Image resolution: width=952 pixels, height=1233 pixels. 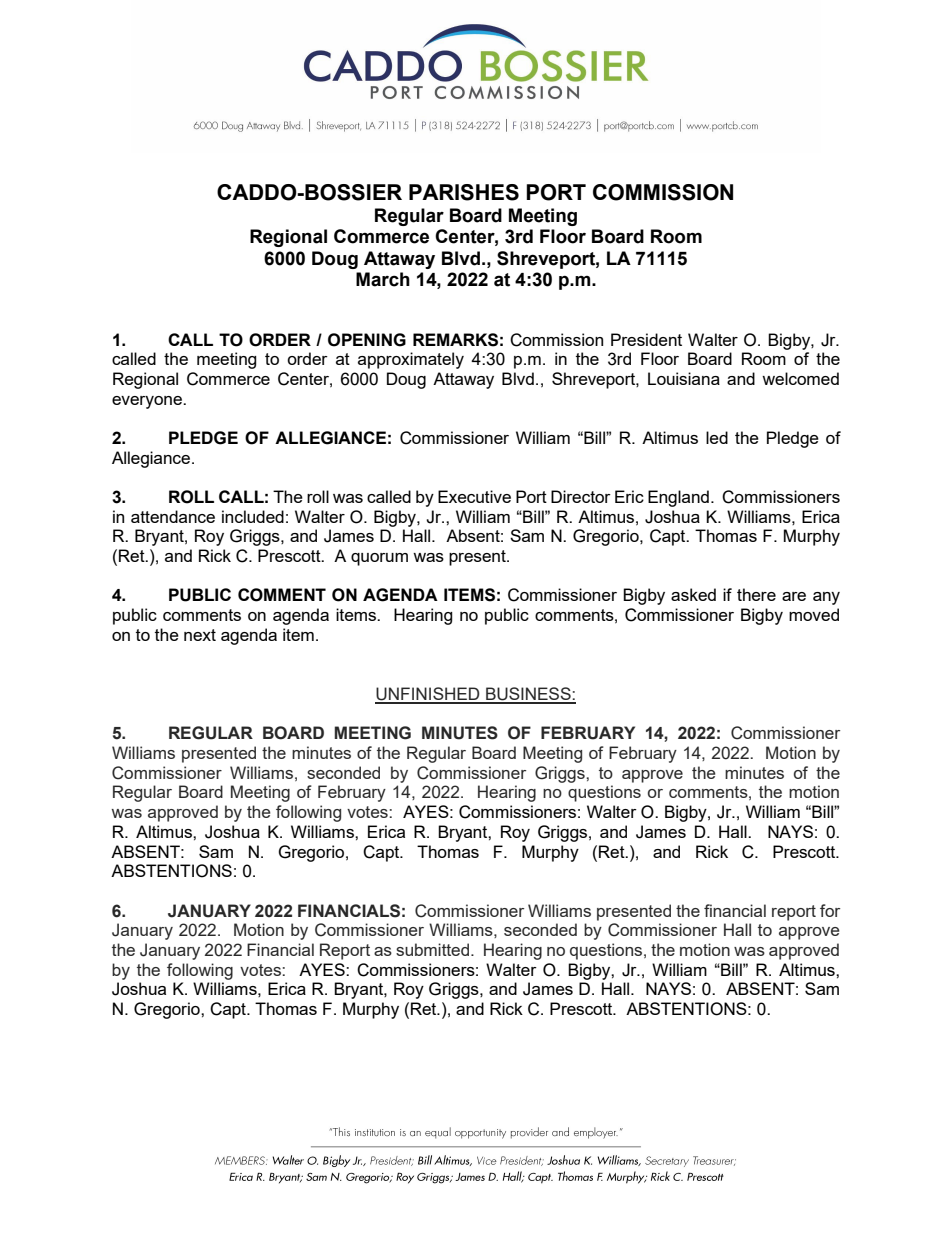 What do you see at coordinates (434, 949) in the screenshot?
I see `submitted` at bounding box center [434, 949].
